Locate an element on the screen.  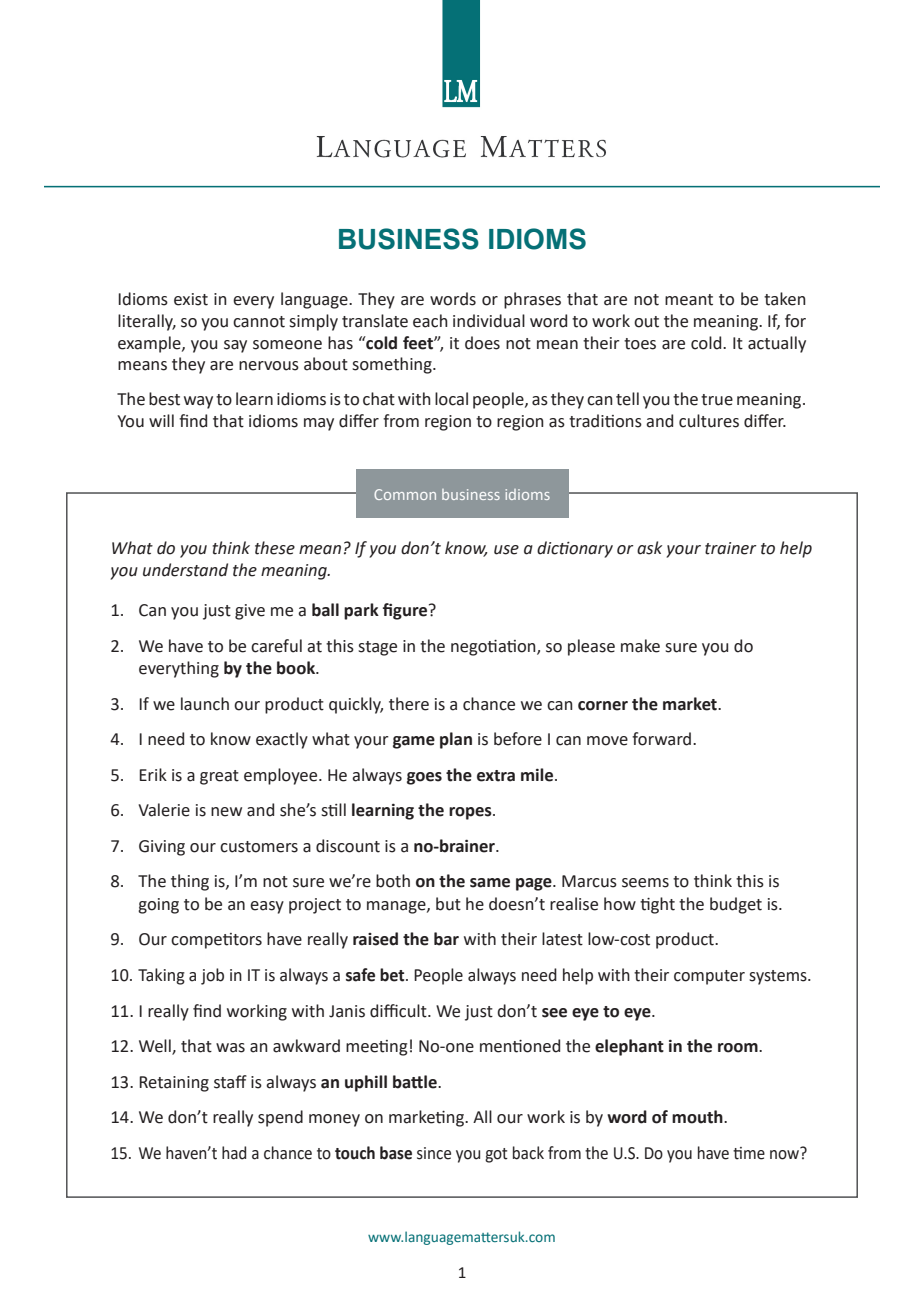
toes is located at coordinates (640, 344).
